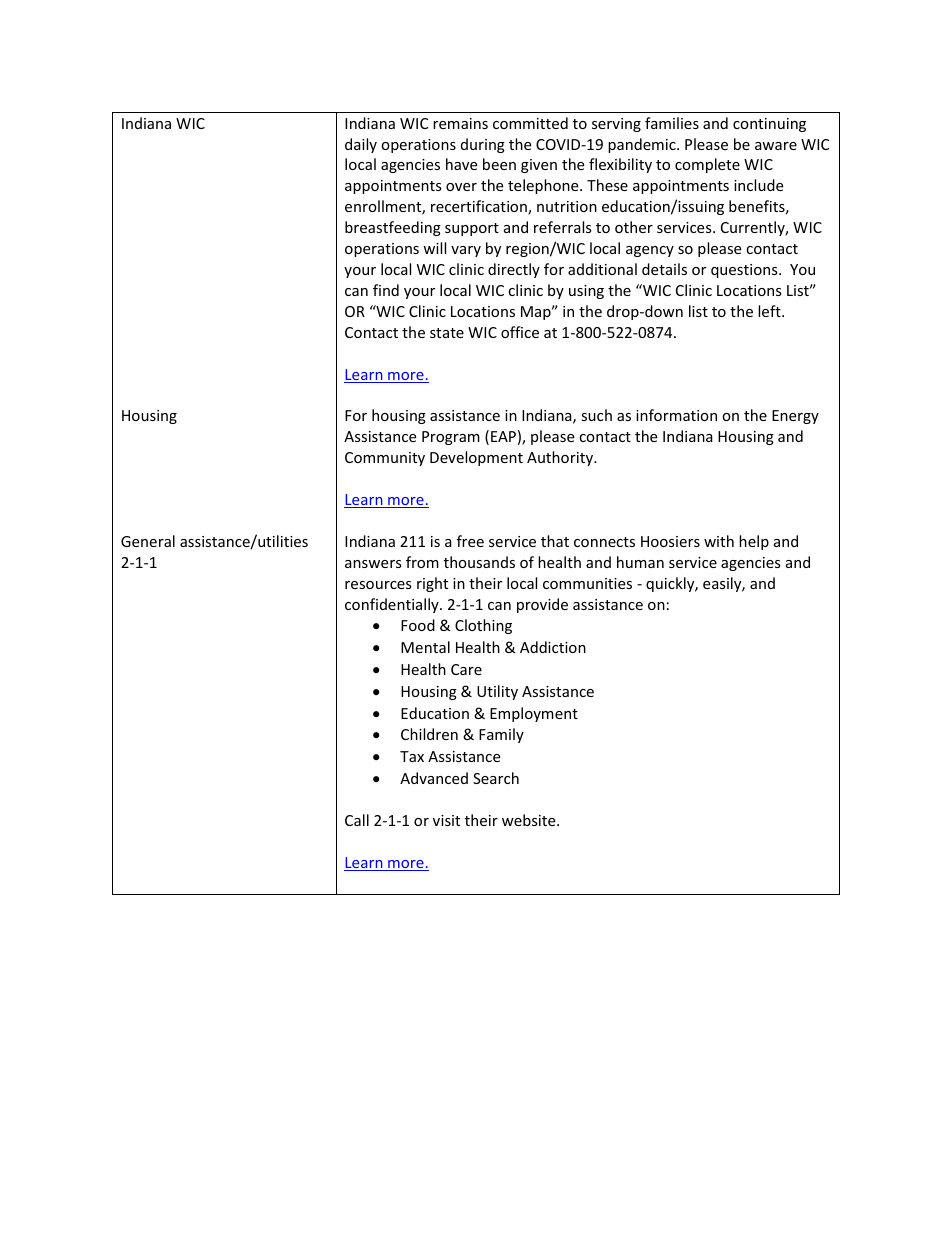 The height and width of the screenshot is (1233, 952). Describe the element at coordinates (483, 145) in the screenshot. I see `during` at that location.
